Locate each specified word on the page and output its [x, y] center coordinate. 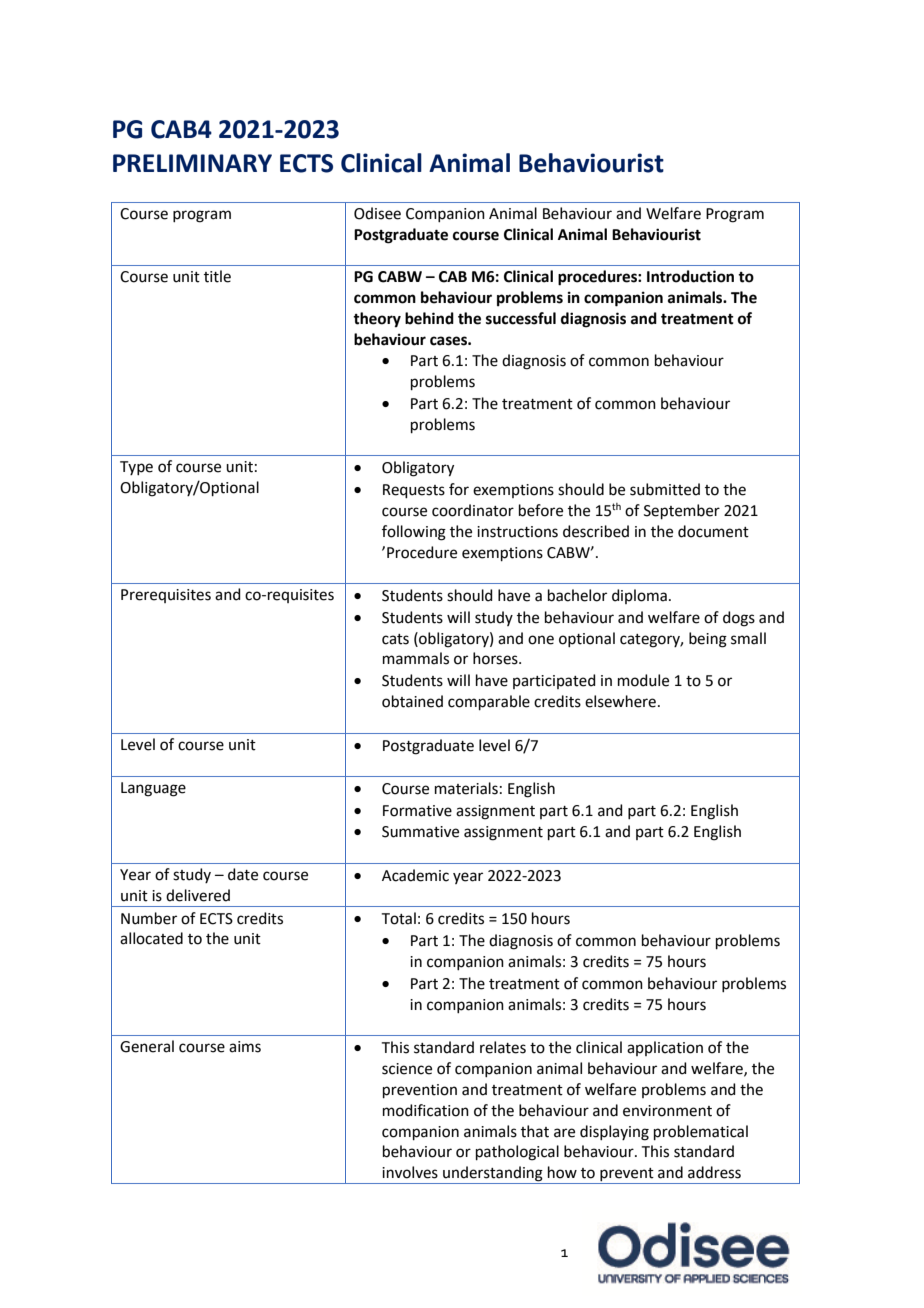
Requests [414, 491]
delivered [198, 895]
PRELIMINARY [192, 163]
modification [426, 1110]
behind [429, 318]
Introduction [690, 276]
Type [136, 468]
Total [399, 918]
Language [153, 789]
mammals [416, 658]
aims [245, 1047]
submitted [665, 489]
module [643, 680]
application [665, 1048]
